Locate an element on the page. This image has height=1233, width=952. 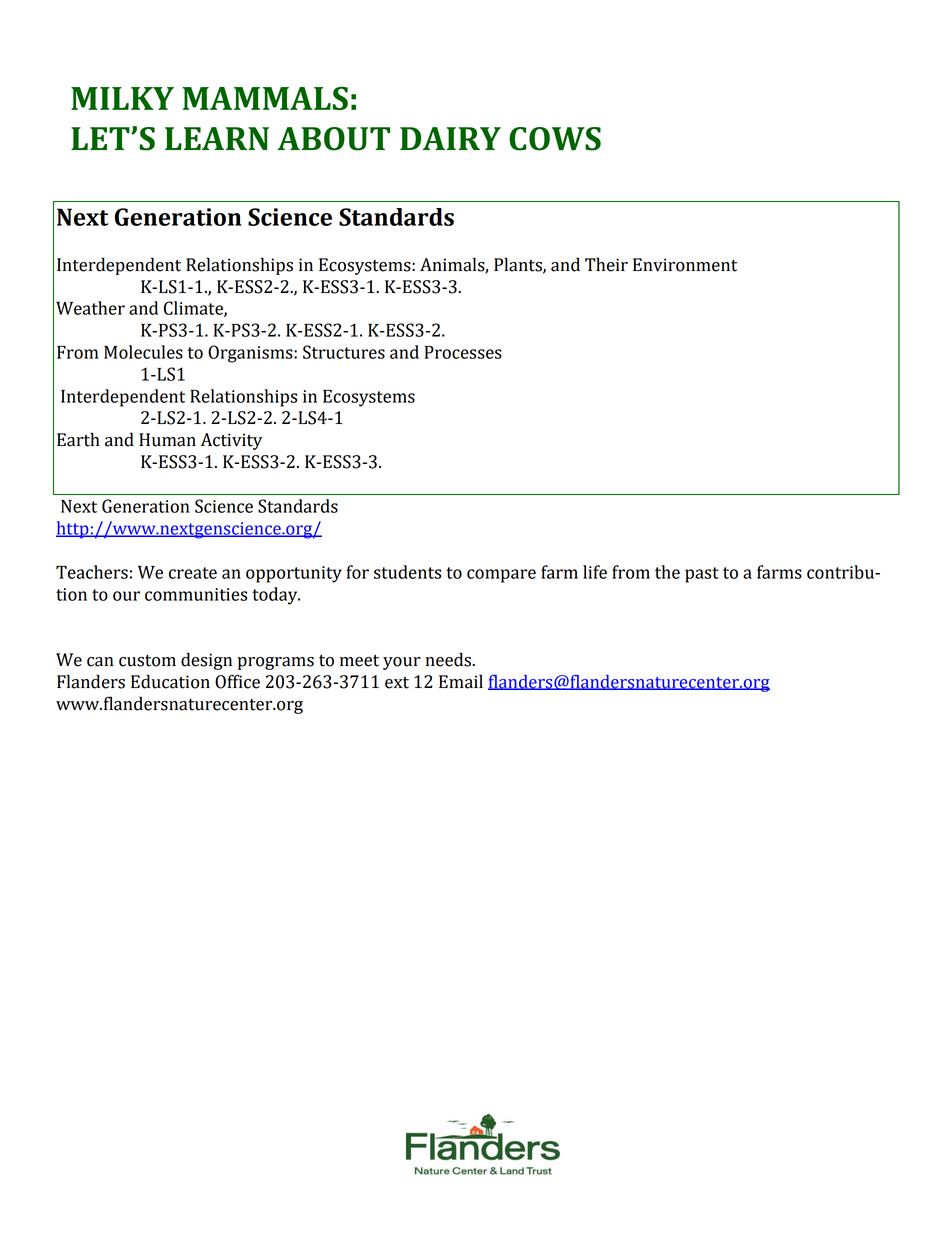
Weather is located at coordinates (90, 308).
